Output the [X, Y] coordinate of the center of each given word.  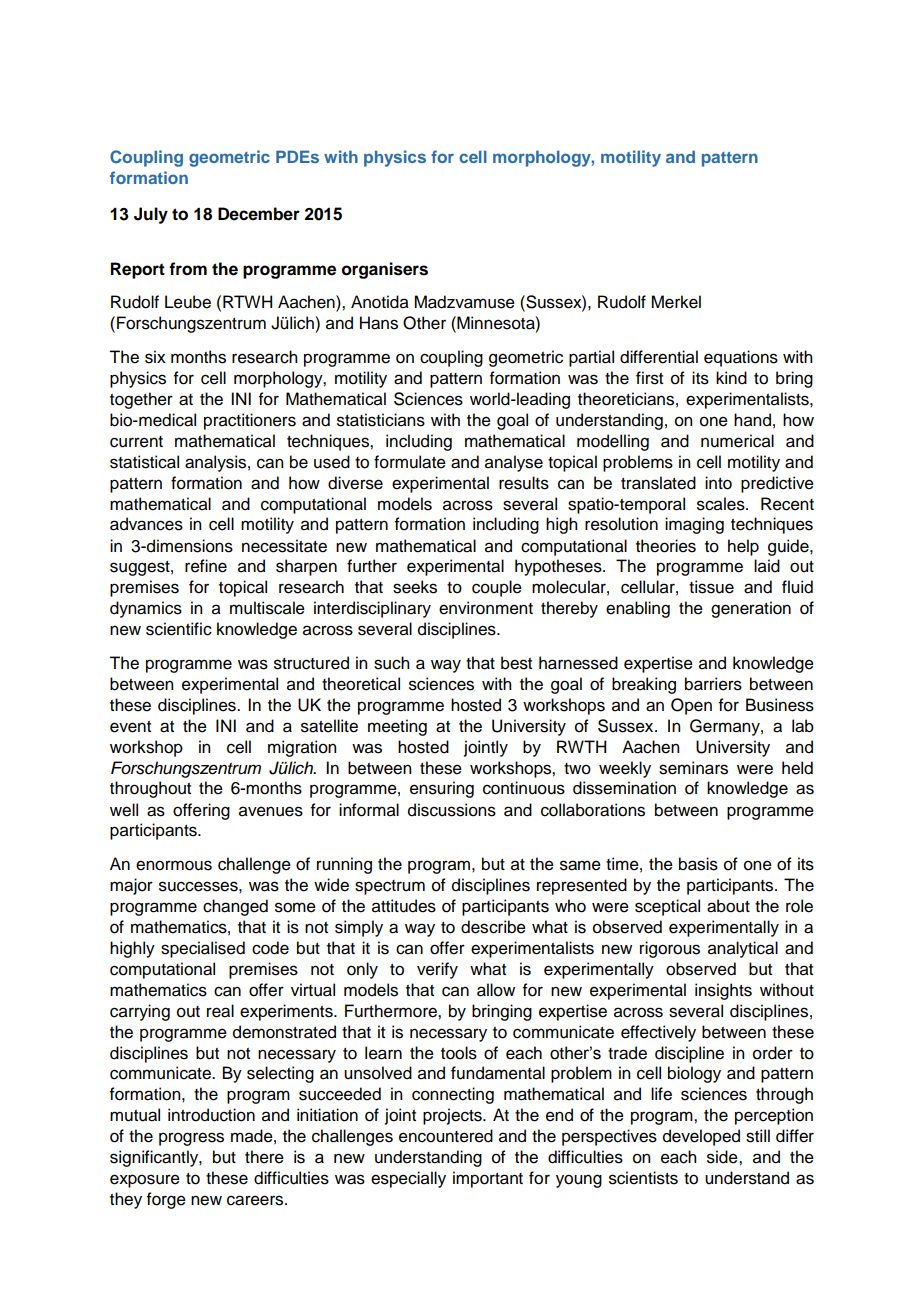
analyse [514, 463]
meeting [397, 727]
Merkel [676, 302]
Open [691, 706]
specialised [203, 949]
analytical [743, 949]
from [188, 269]
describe [493, 927]
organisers [385, 270]
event [130, 727]
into [718, 483]
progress [191, 1139]
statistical [144, 462]
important [488, 1179]
